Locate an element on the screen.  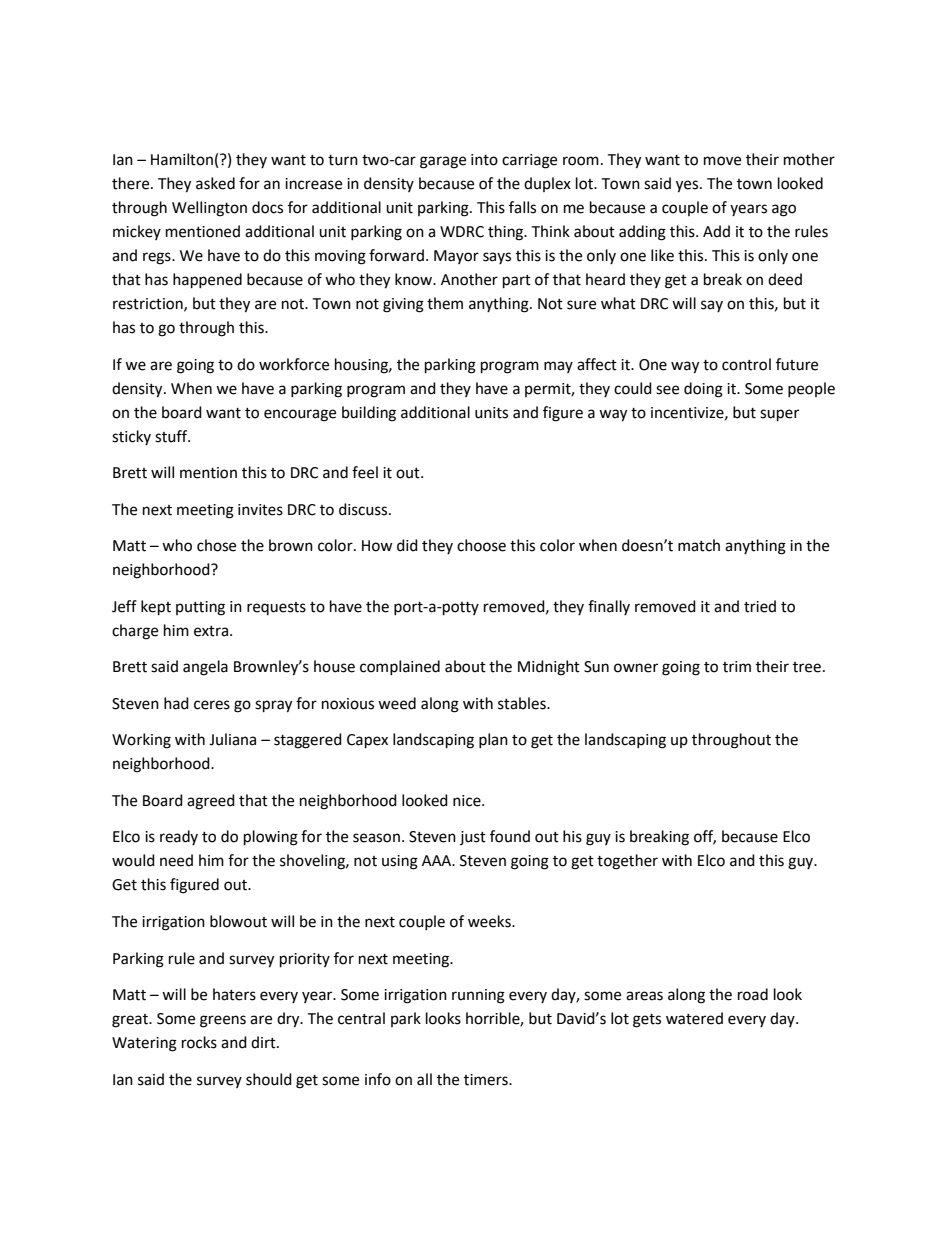
trim is located at coordinates (737, 667).
